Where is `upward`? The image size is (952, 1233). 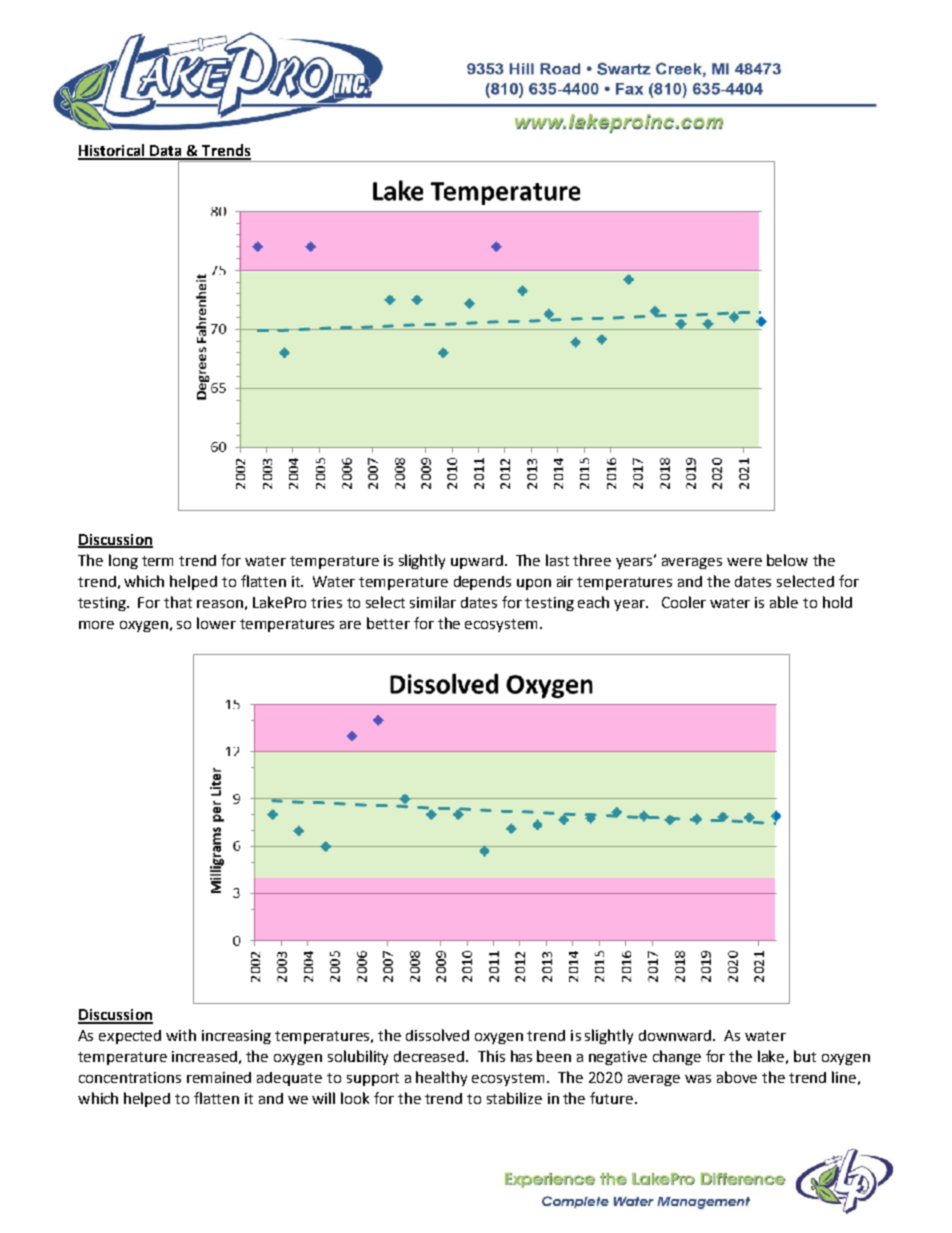 upward is located at coordinates (477, 562).
